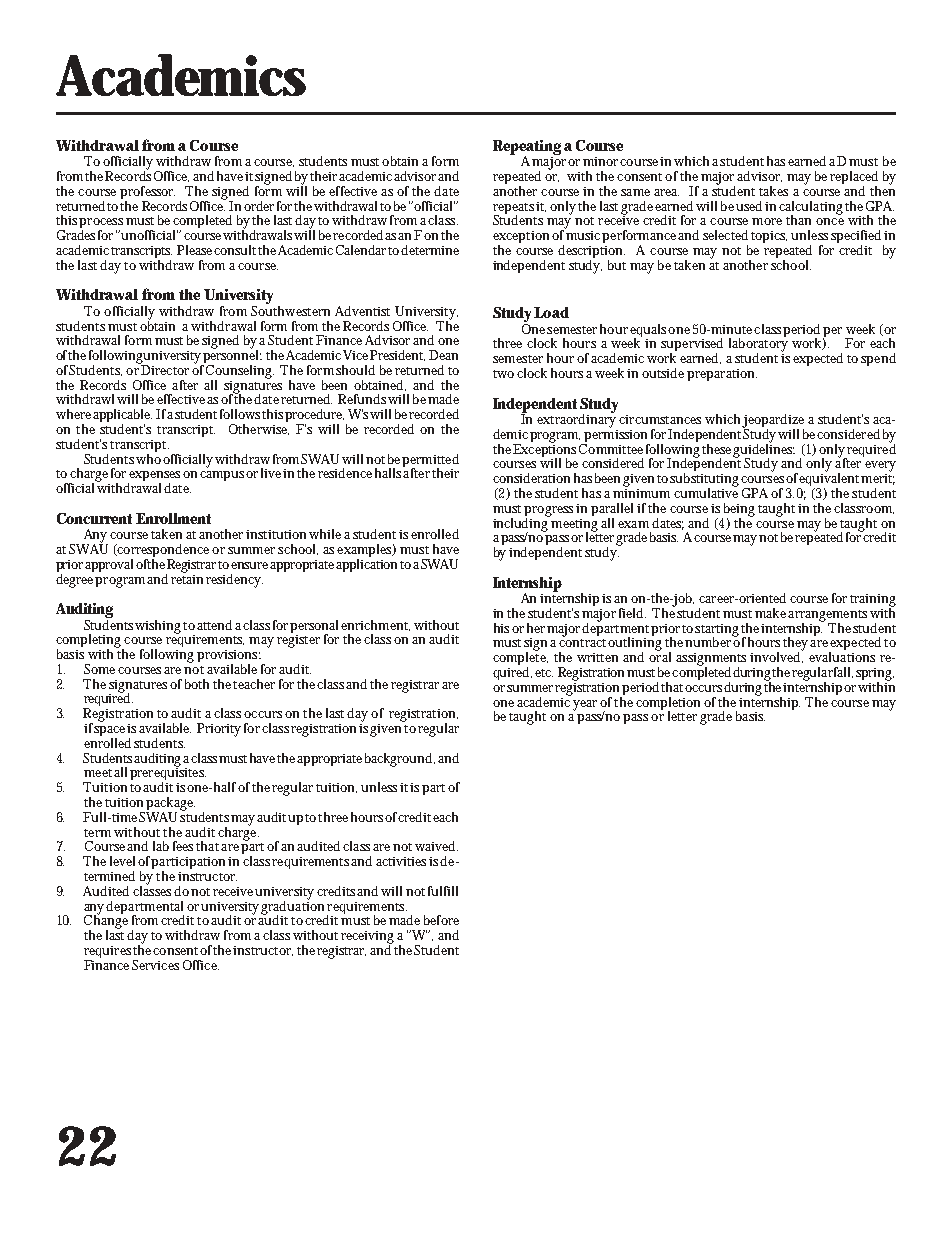 The height and width of the image is (1233, 952). I want to click on Change, so click(106, 921).
